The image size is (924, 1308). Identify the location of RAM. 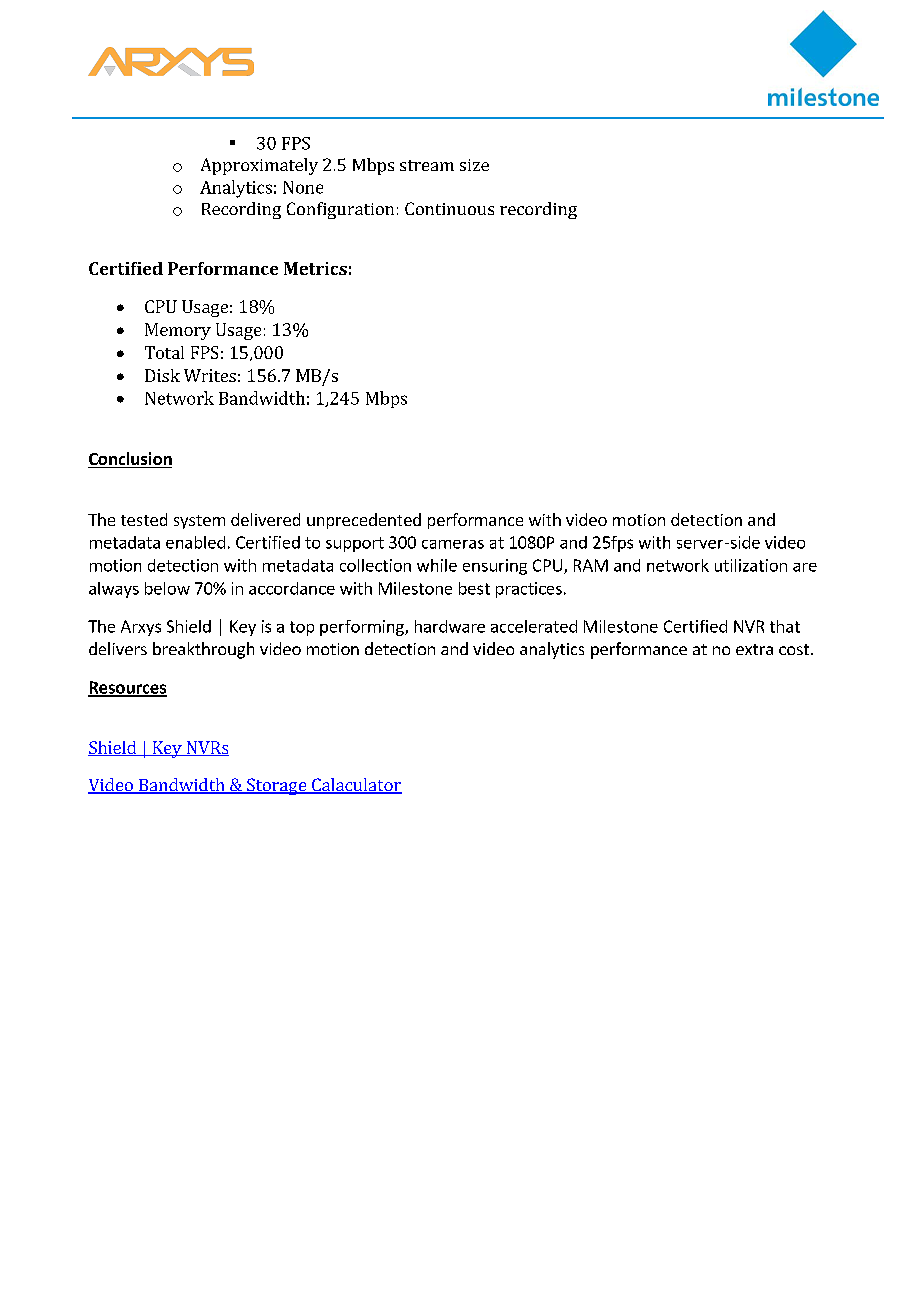
(591, 565).
